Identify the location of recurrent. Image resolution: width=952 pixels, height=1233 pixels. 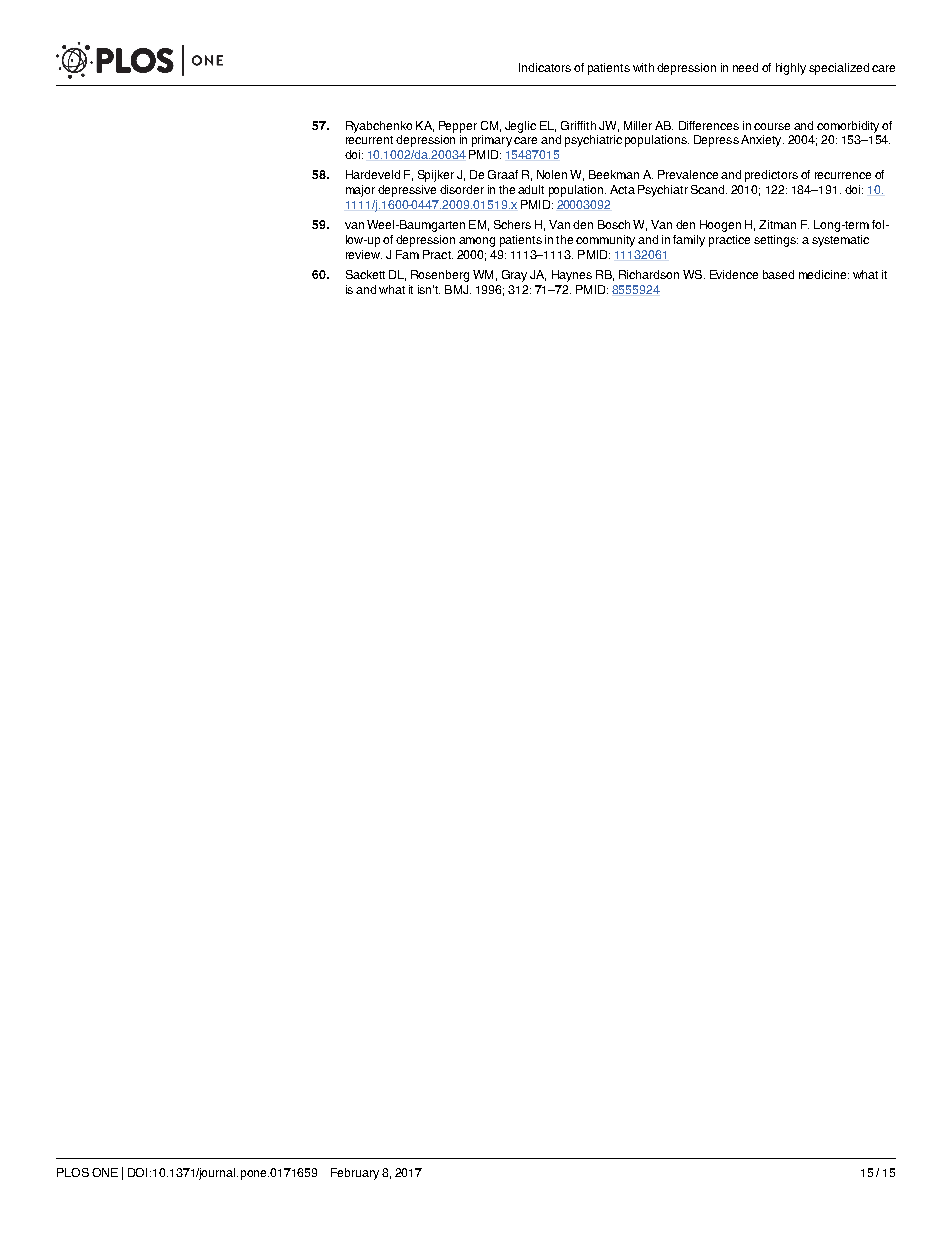
(369, 140).
